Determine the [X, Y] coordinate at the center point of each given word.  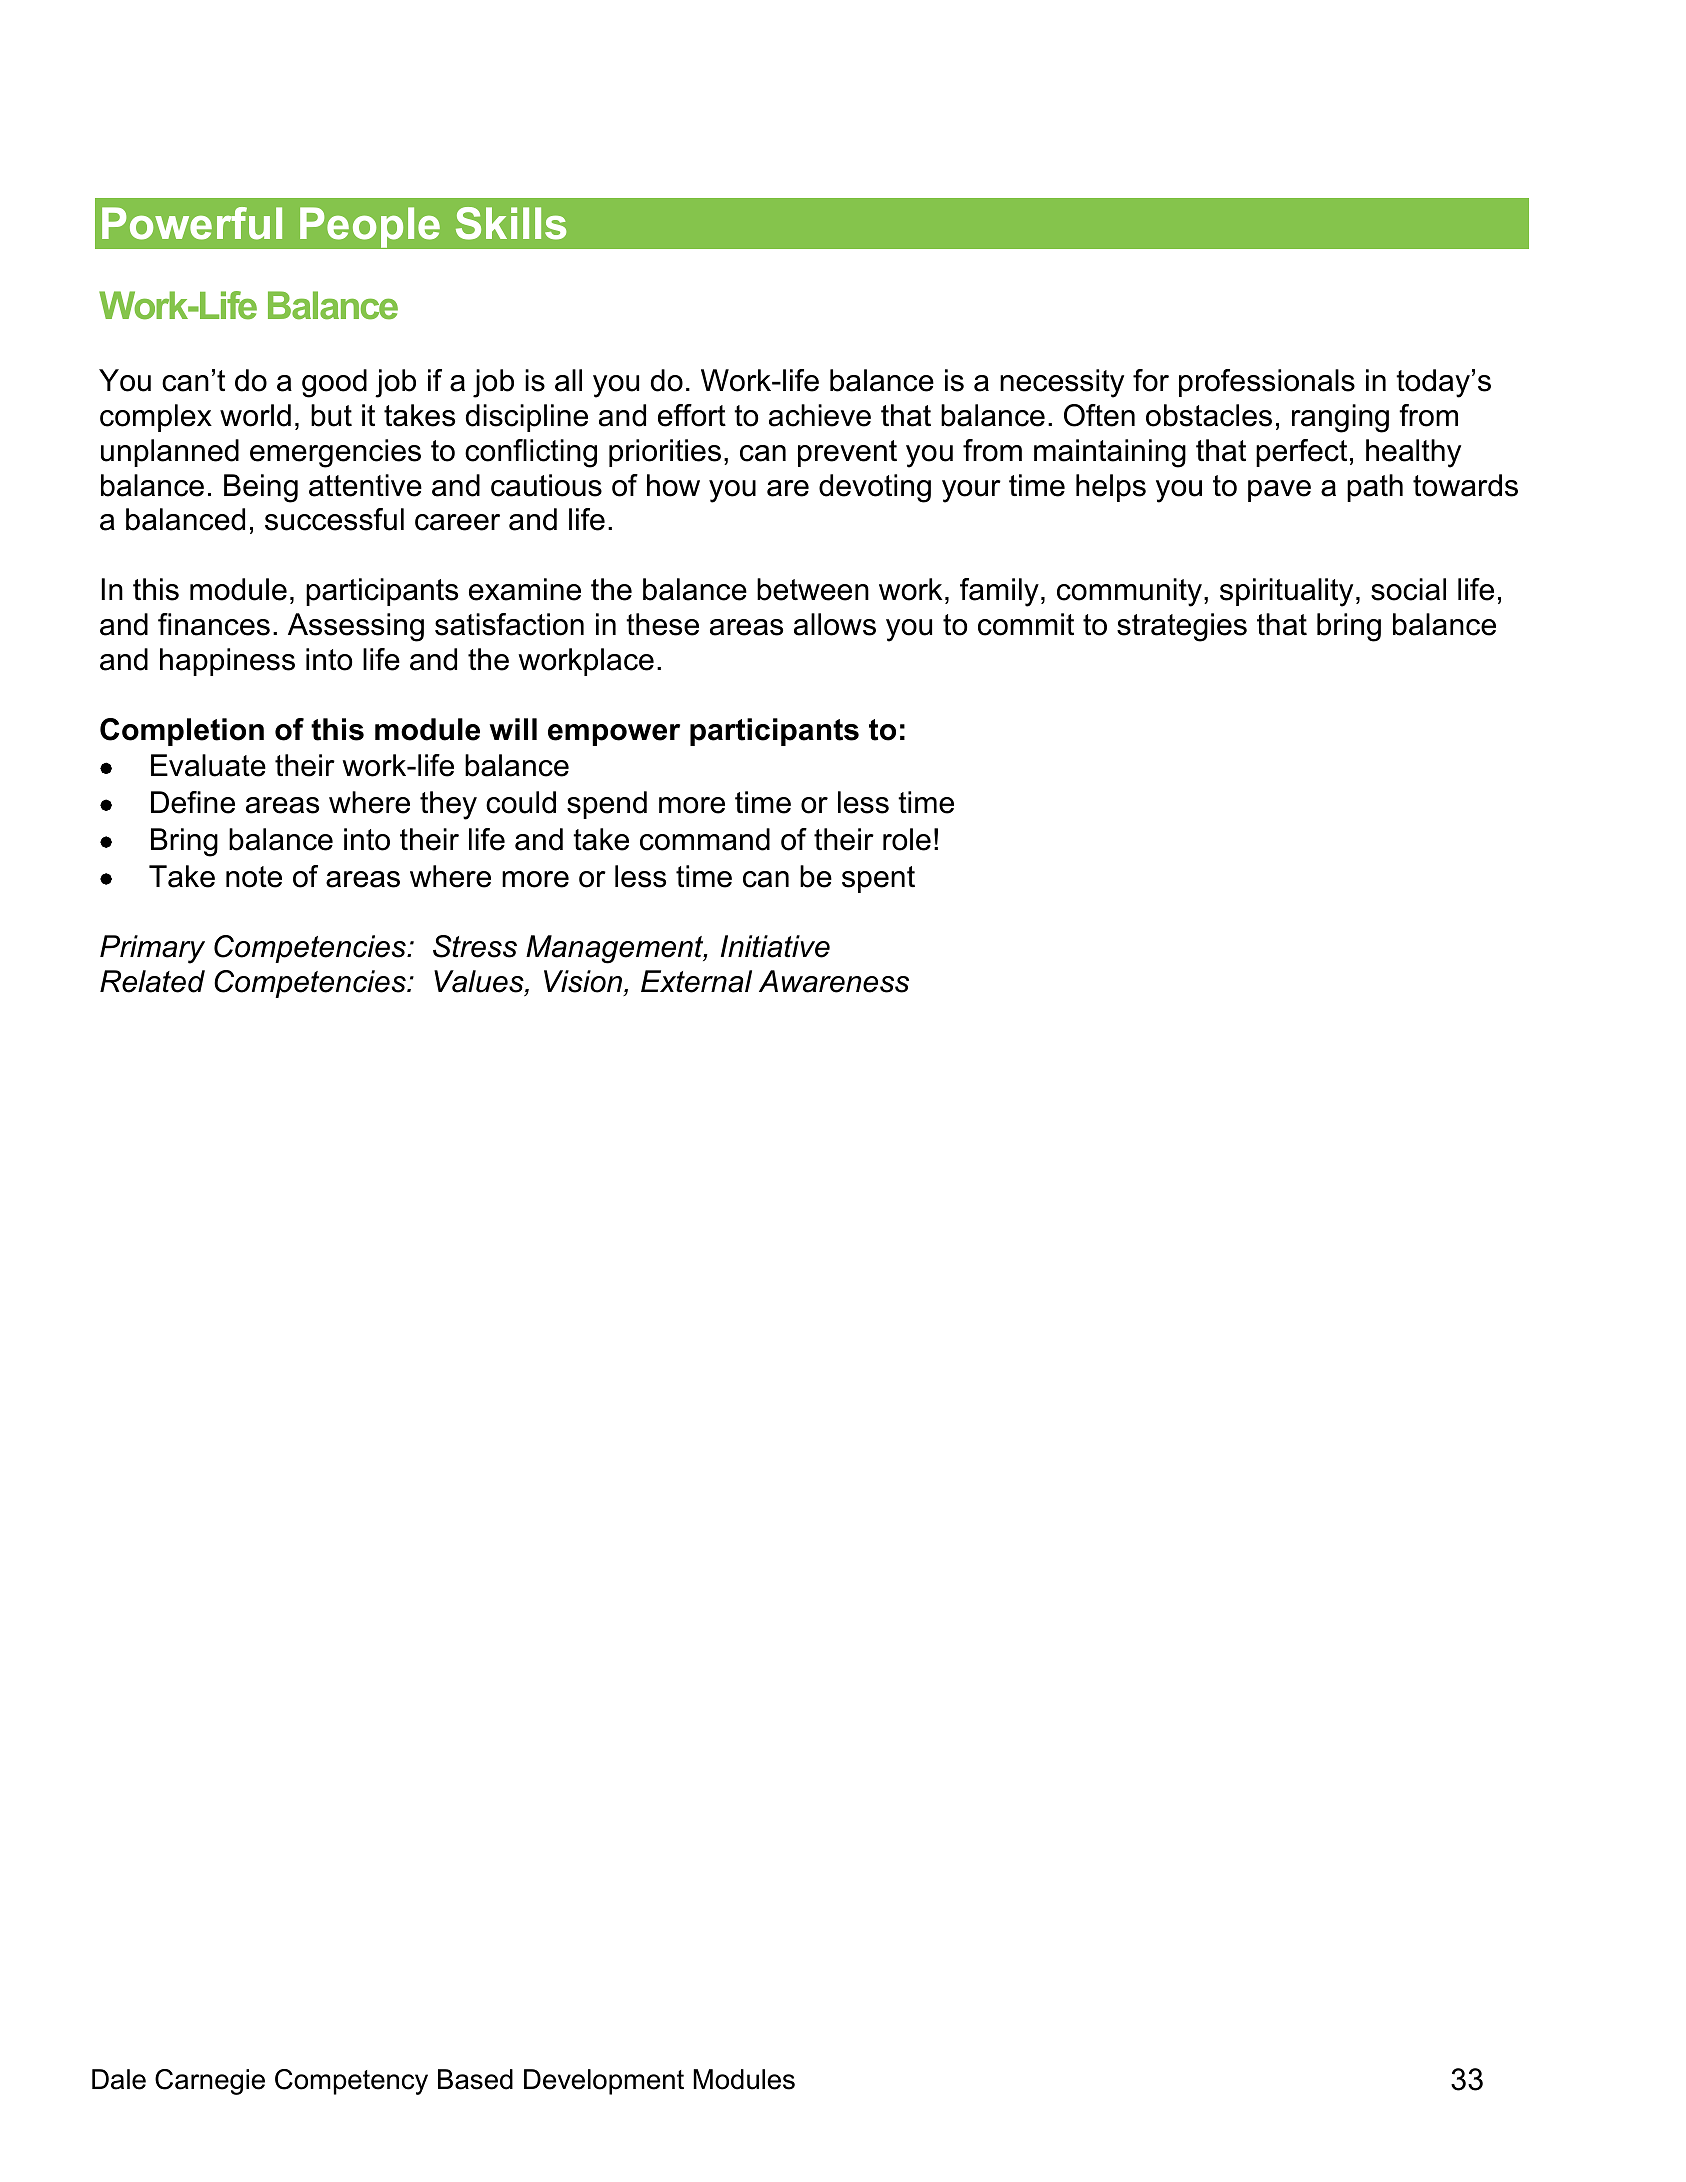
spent [878, 879]
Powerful [192, 223]
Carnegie [210, 2082]
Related [152, 981]
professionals [1267, 383]
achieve [820, 415]
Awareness [834, 981]
